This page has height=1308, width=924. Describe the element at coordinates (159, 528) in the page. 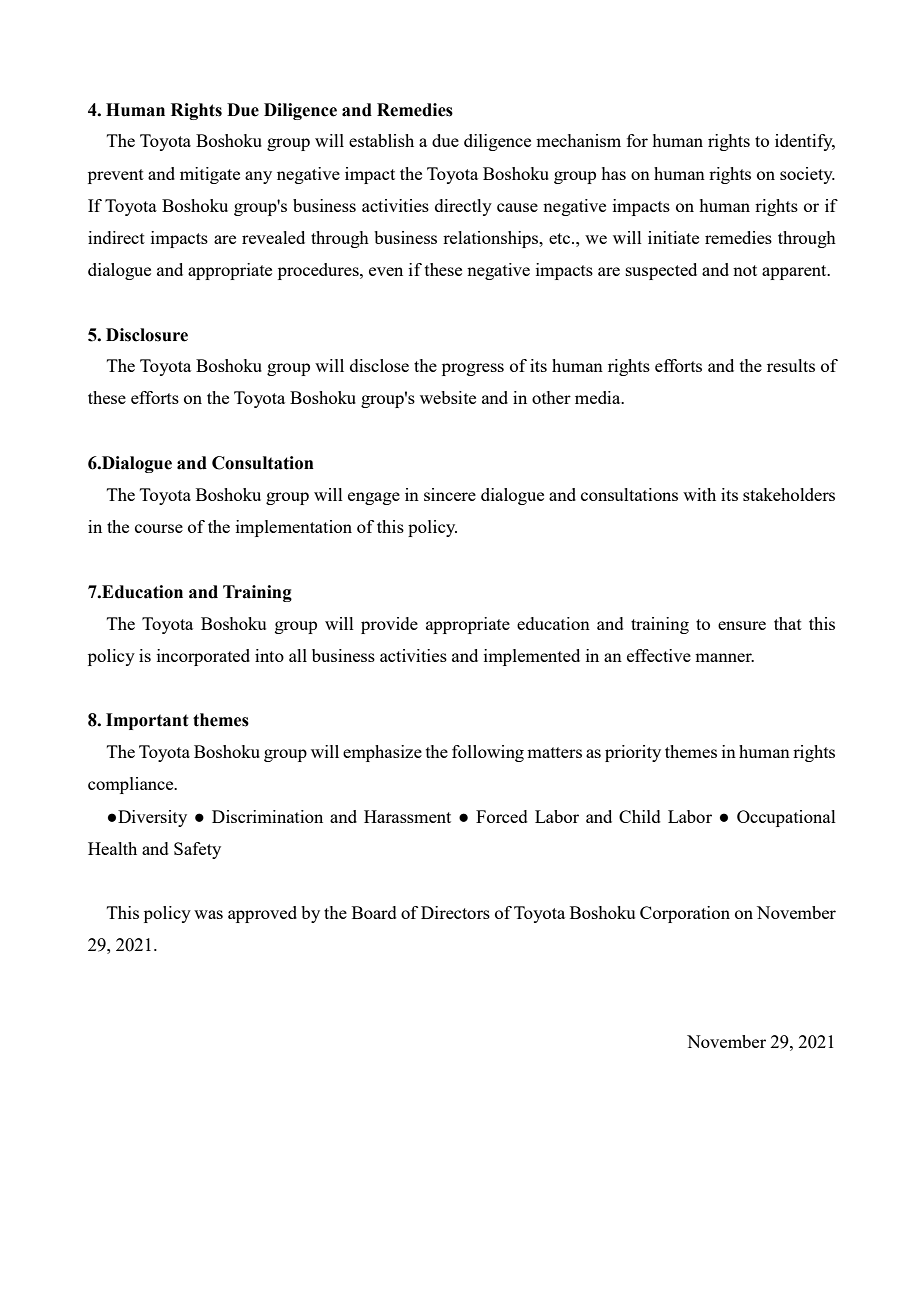

I see `course` at that location.
